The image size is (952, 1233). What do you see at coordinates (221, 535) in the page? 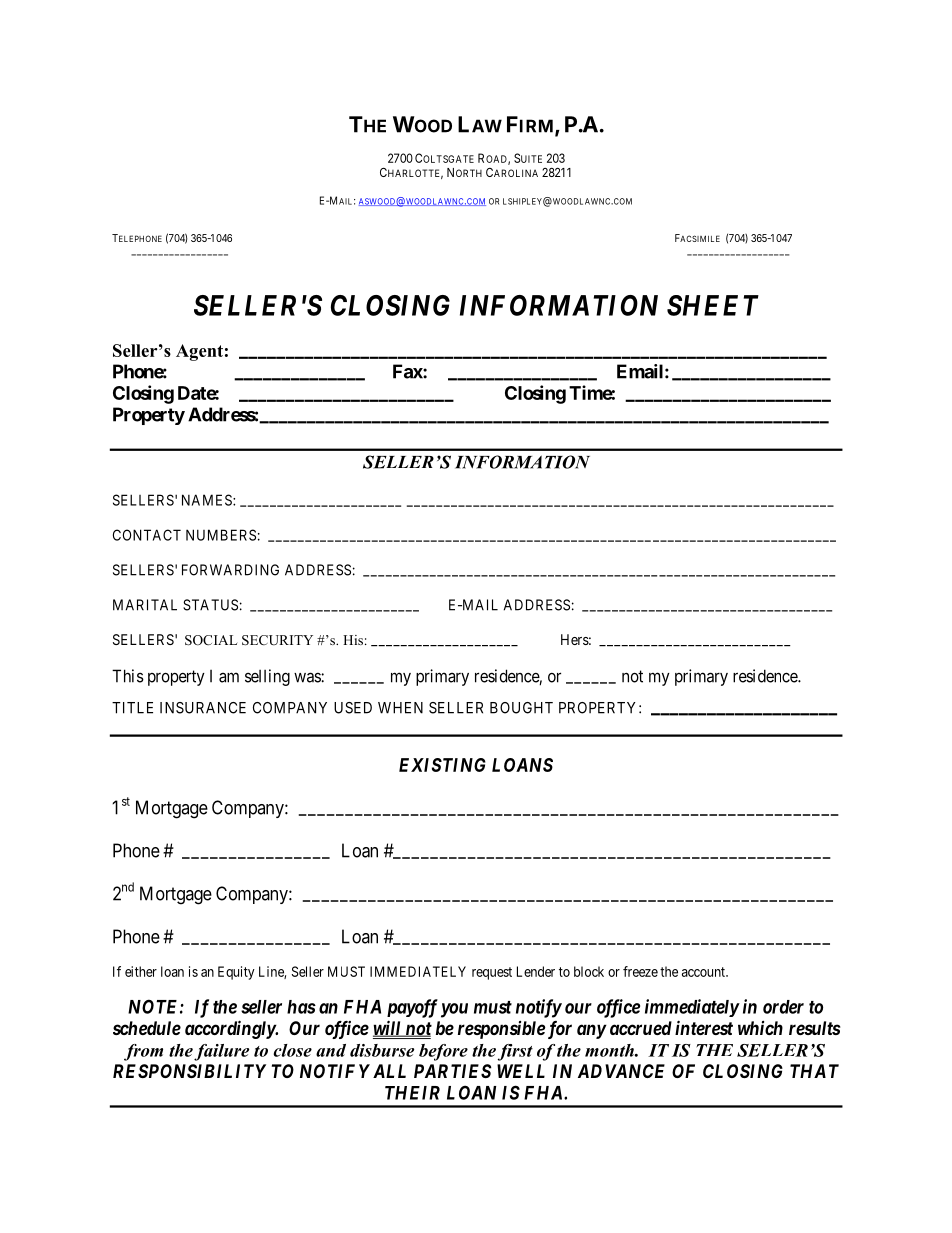
I see `NUMBERS` at bounding box center [221, 535].
